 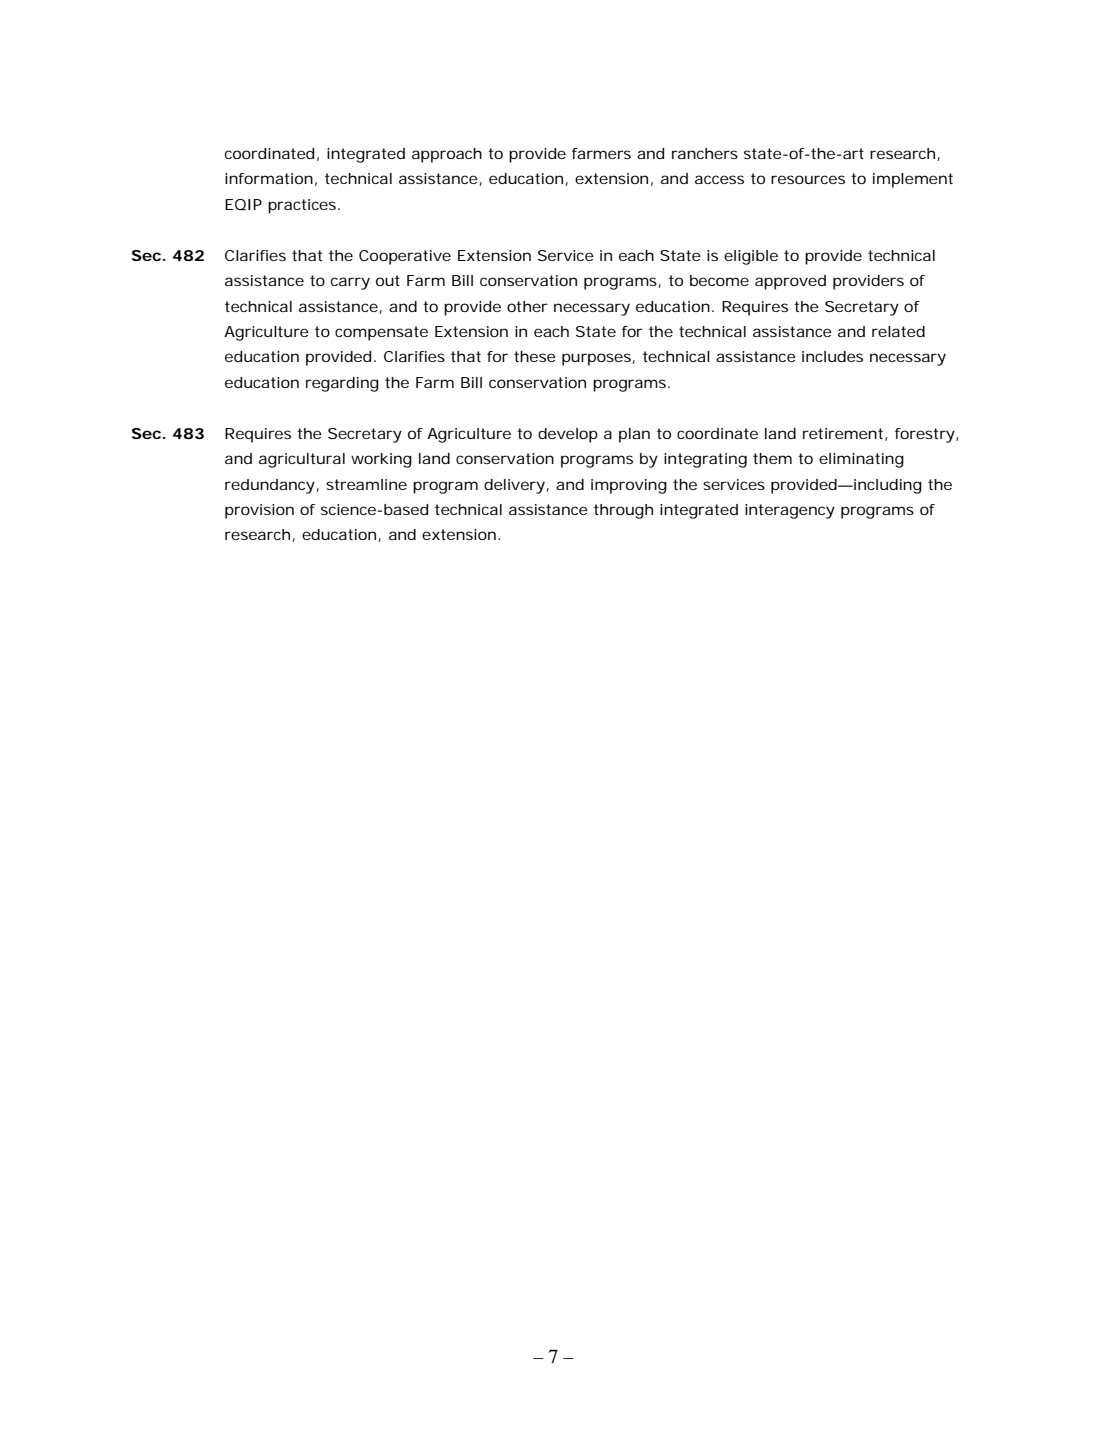 What do you see at coordinates (269, 178) in the document?
I see `information` at bounding box center [269, 178].
